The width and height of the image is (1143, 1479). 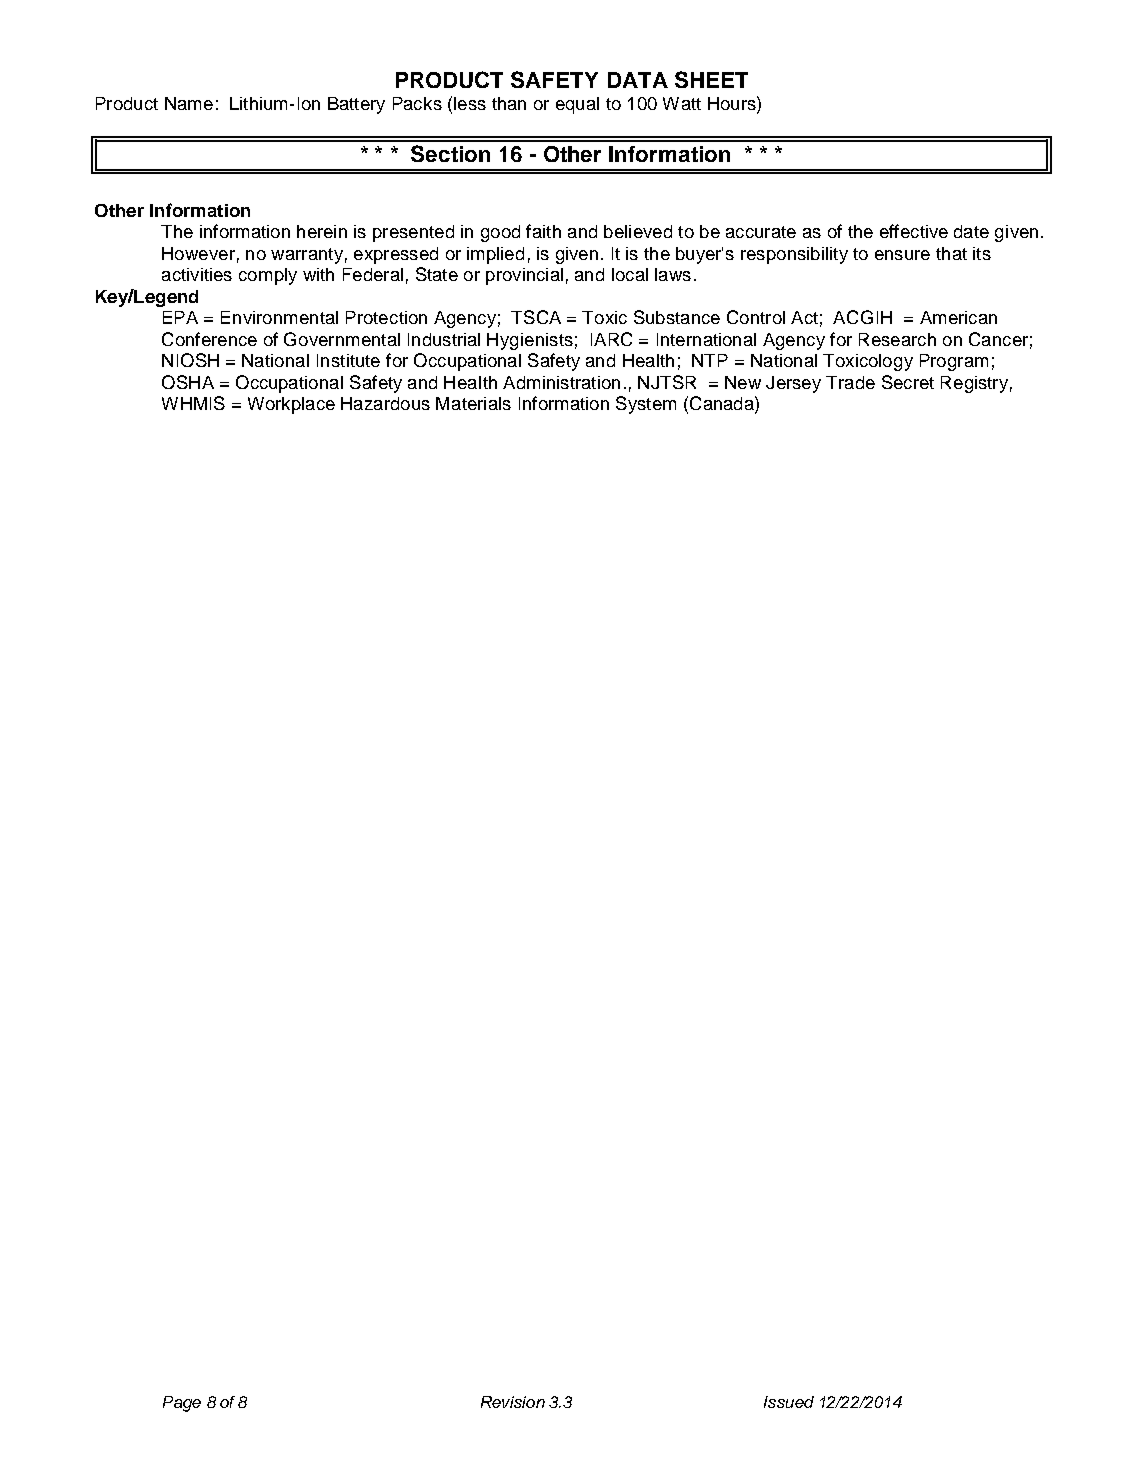 I want to click on Secret, so click(x=908, y=382).
